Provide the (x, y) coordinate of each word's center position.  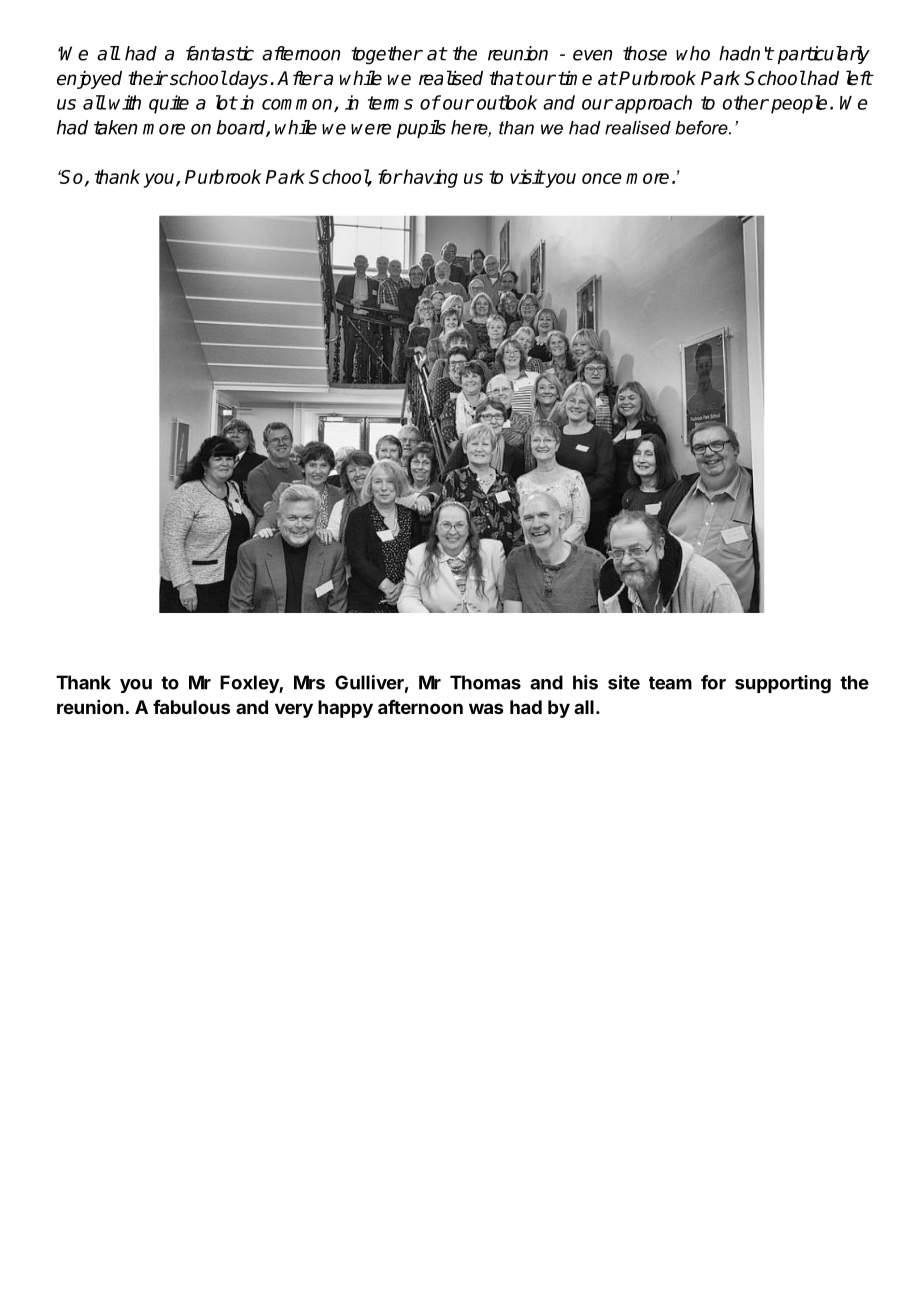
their (148, 78)
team (670, 683)
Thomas (485, 682)
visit (527, 176)
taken (116, 127)
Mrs (309, 682)
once (602, 178)
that (506, 78)
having (429, 178)
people (799, 104)
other (746, 102)
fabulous (191, 707)
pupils (421, 129)
